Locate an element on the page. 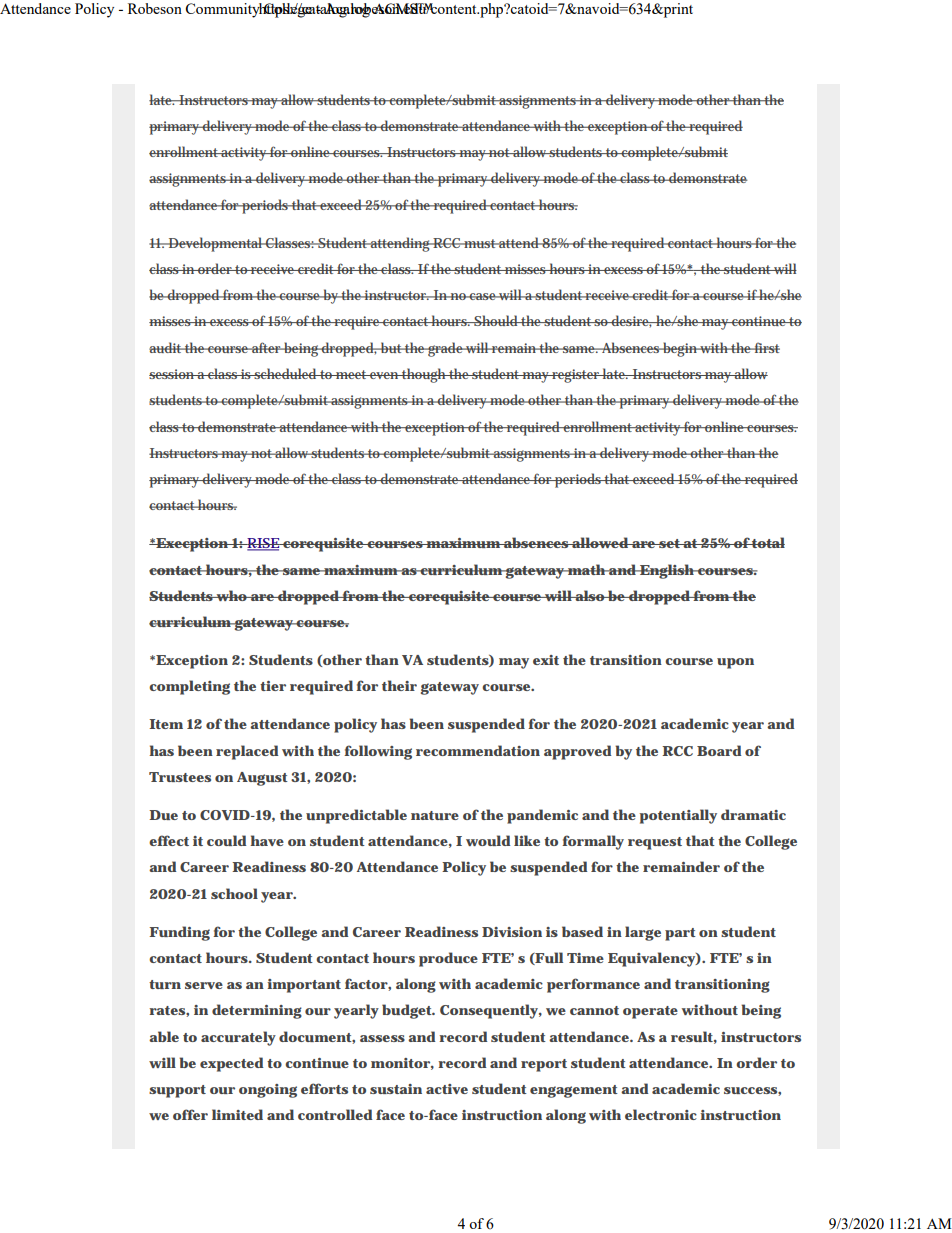  nature is located at coordinates (435, 815).
